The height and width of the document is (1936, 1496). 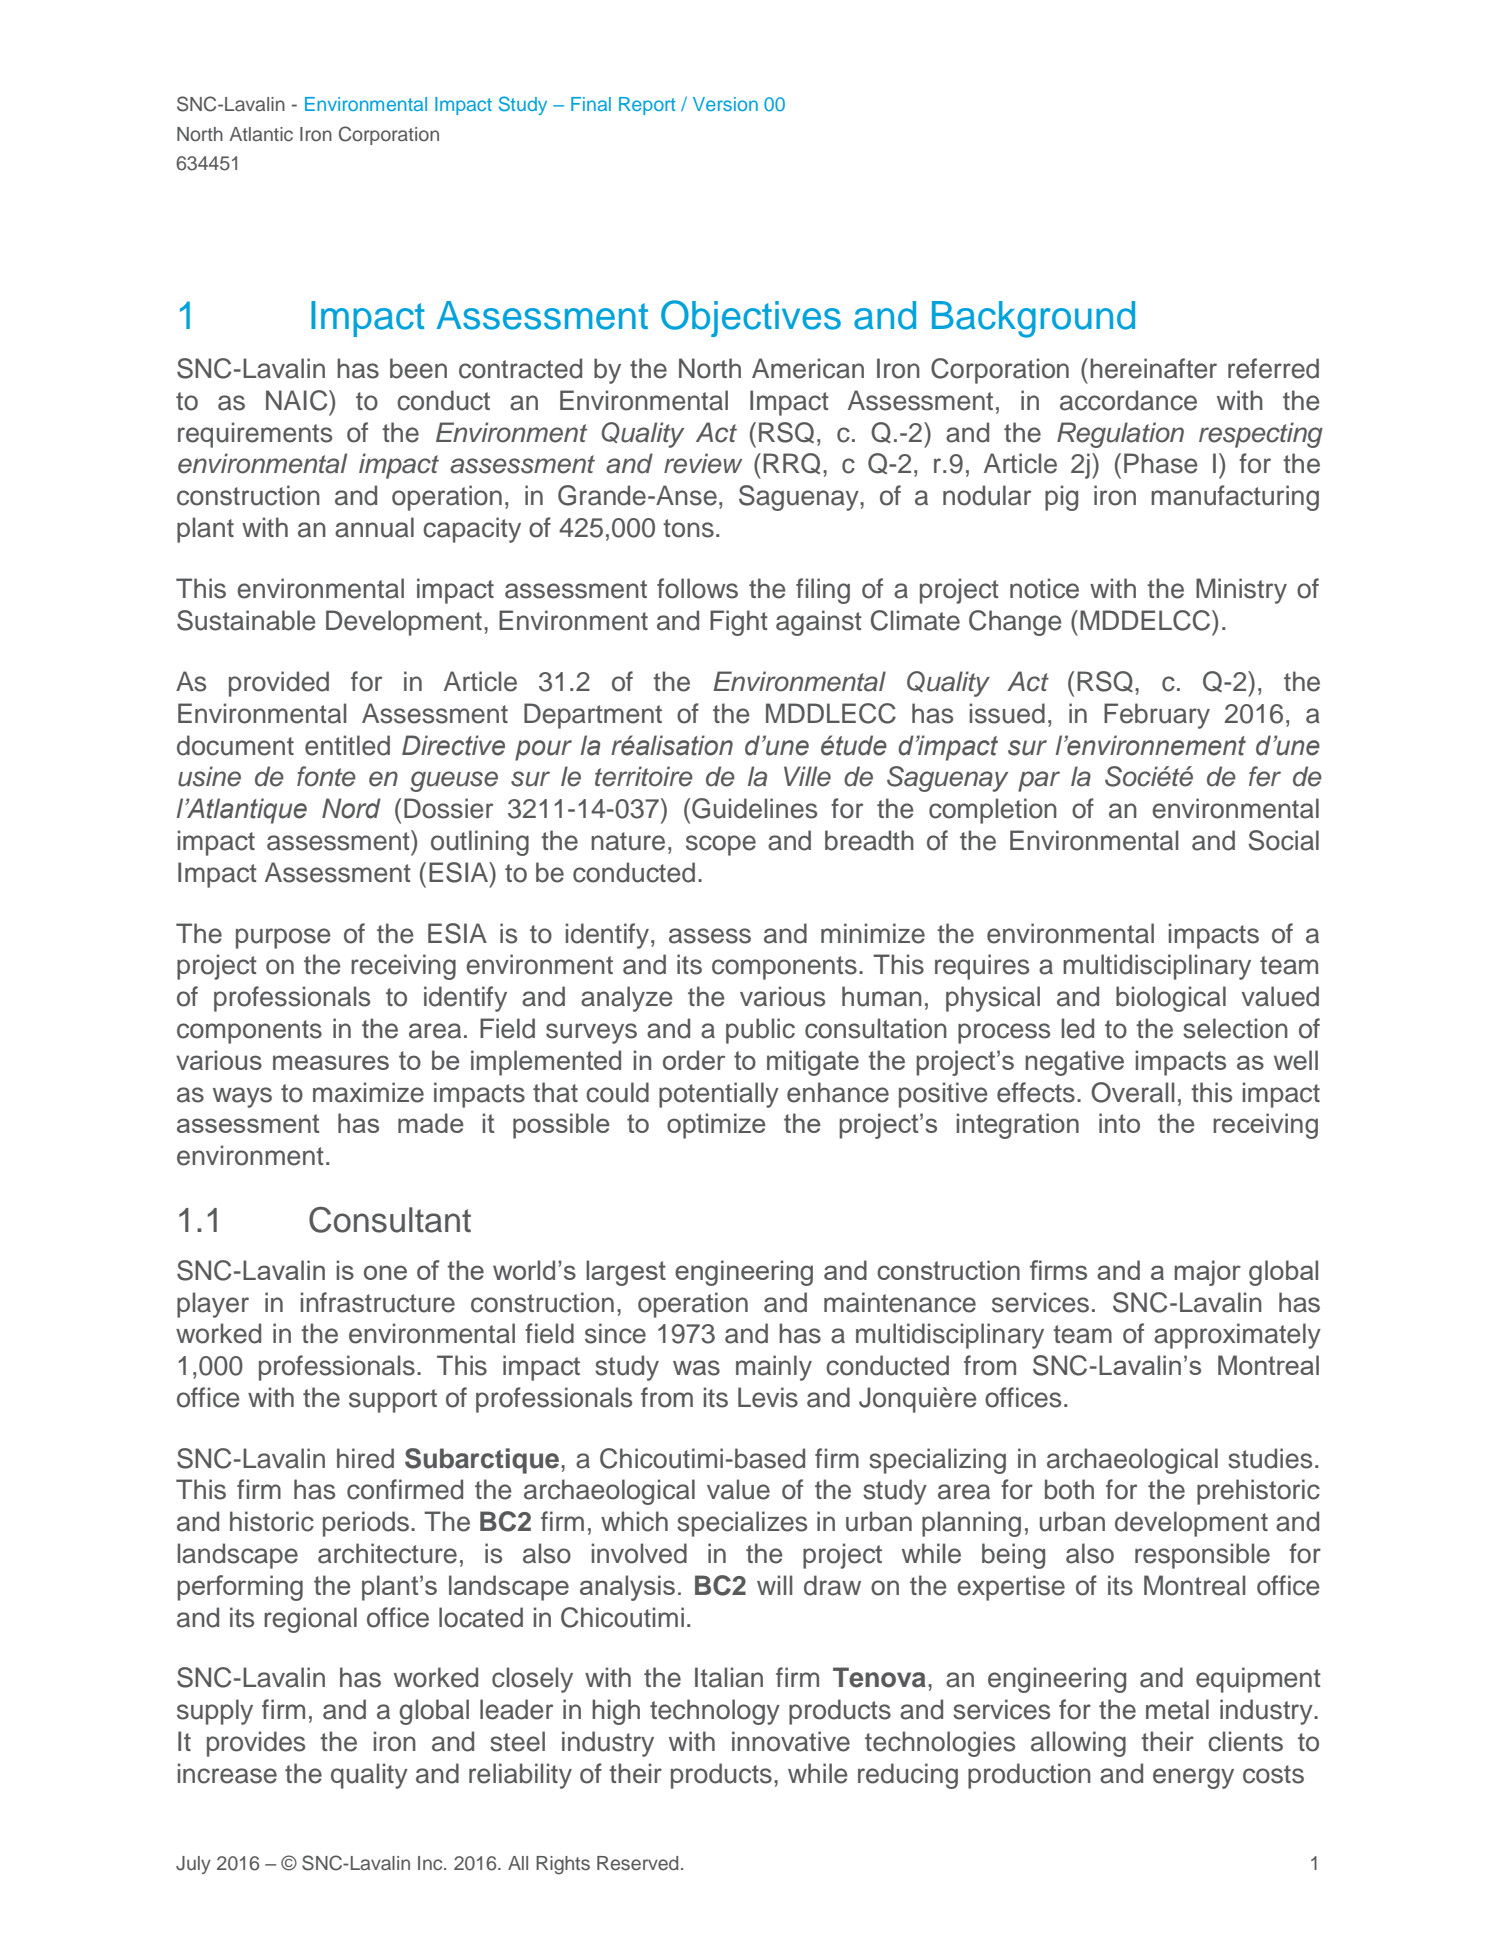 I want to click on purpose, so click(x=283, y=938).
